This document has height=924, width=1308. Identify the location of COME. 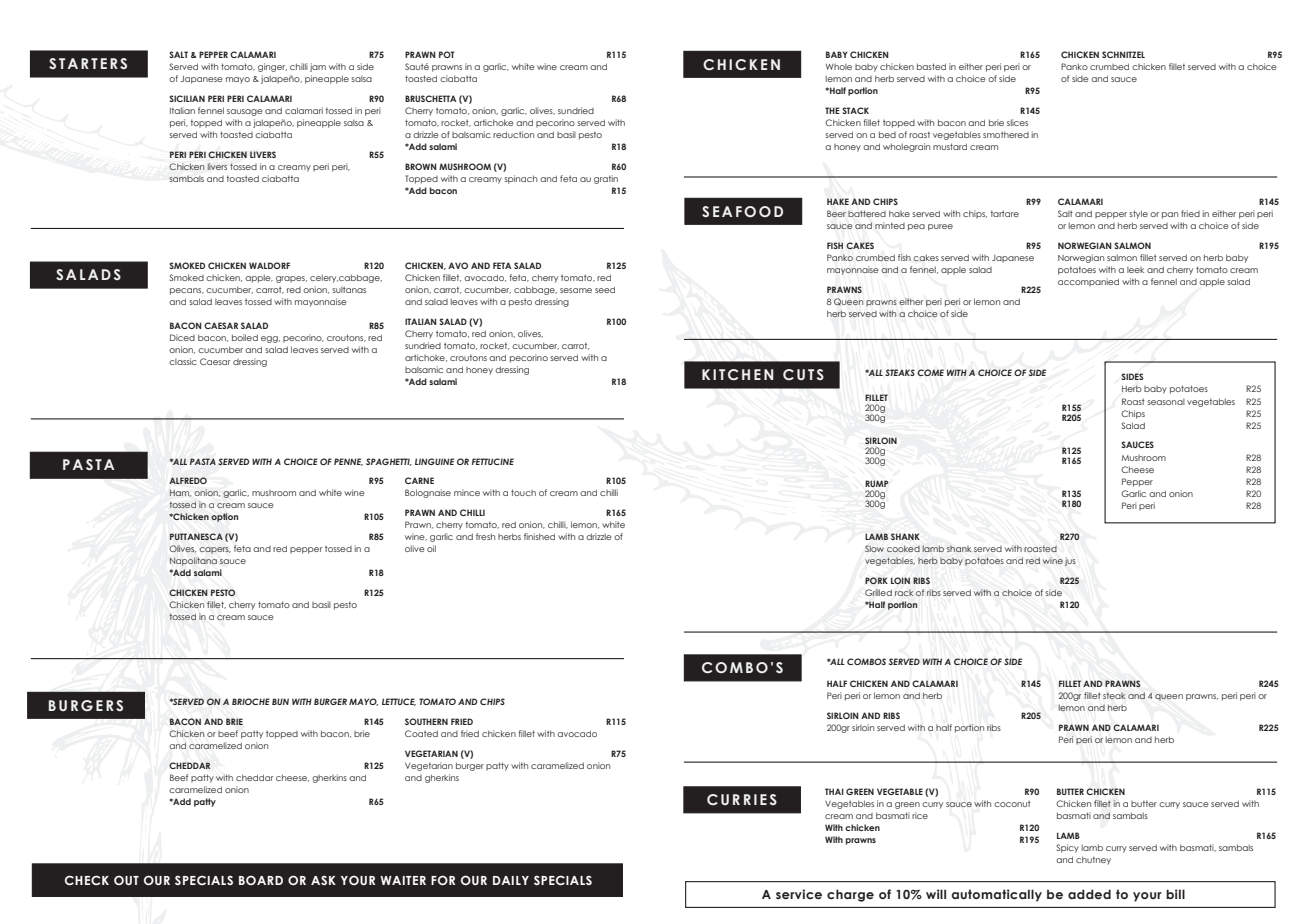
(930, 372).
